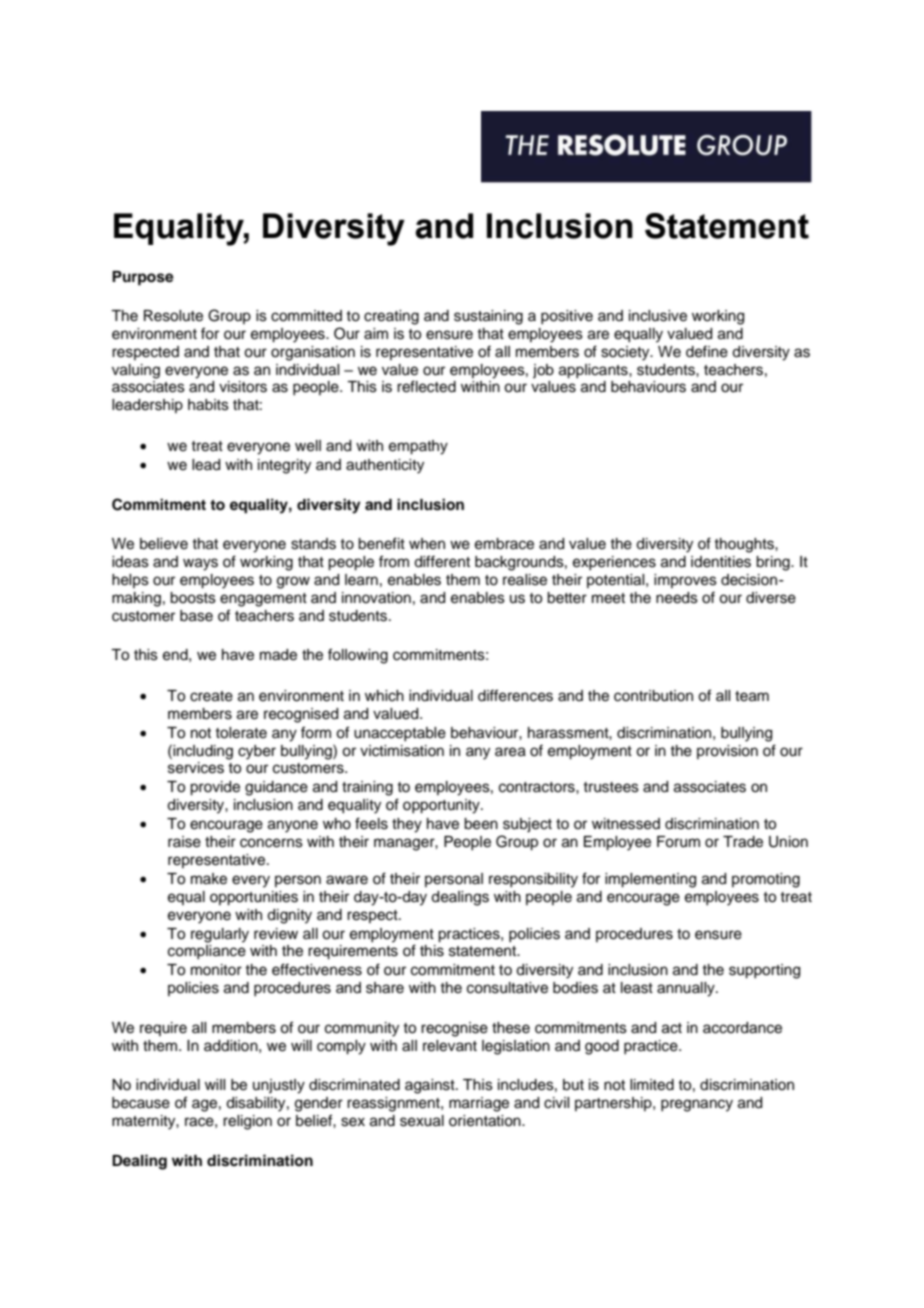 Image resolution: width=924 pixels, height=1308 pixels. I want to click on marriage, so click(479, 1104).
